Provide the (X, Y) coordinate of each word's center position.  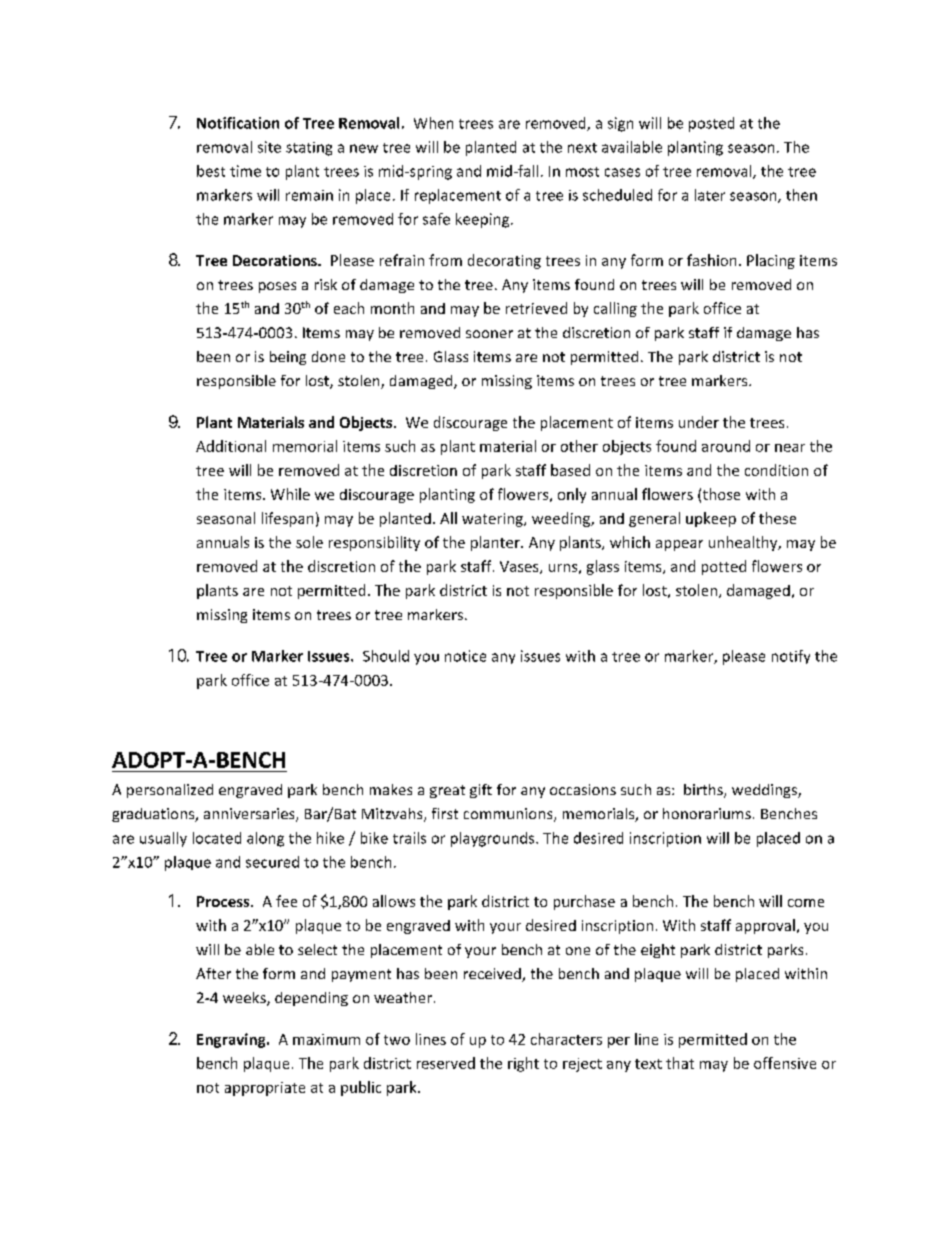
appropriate (265, 1089)
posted (711, 124)
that (680, 1063)
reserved (446, 1063)
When (433, 123)
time (245, 171)
